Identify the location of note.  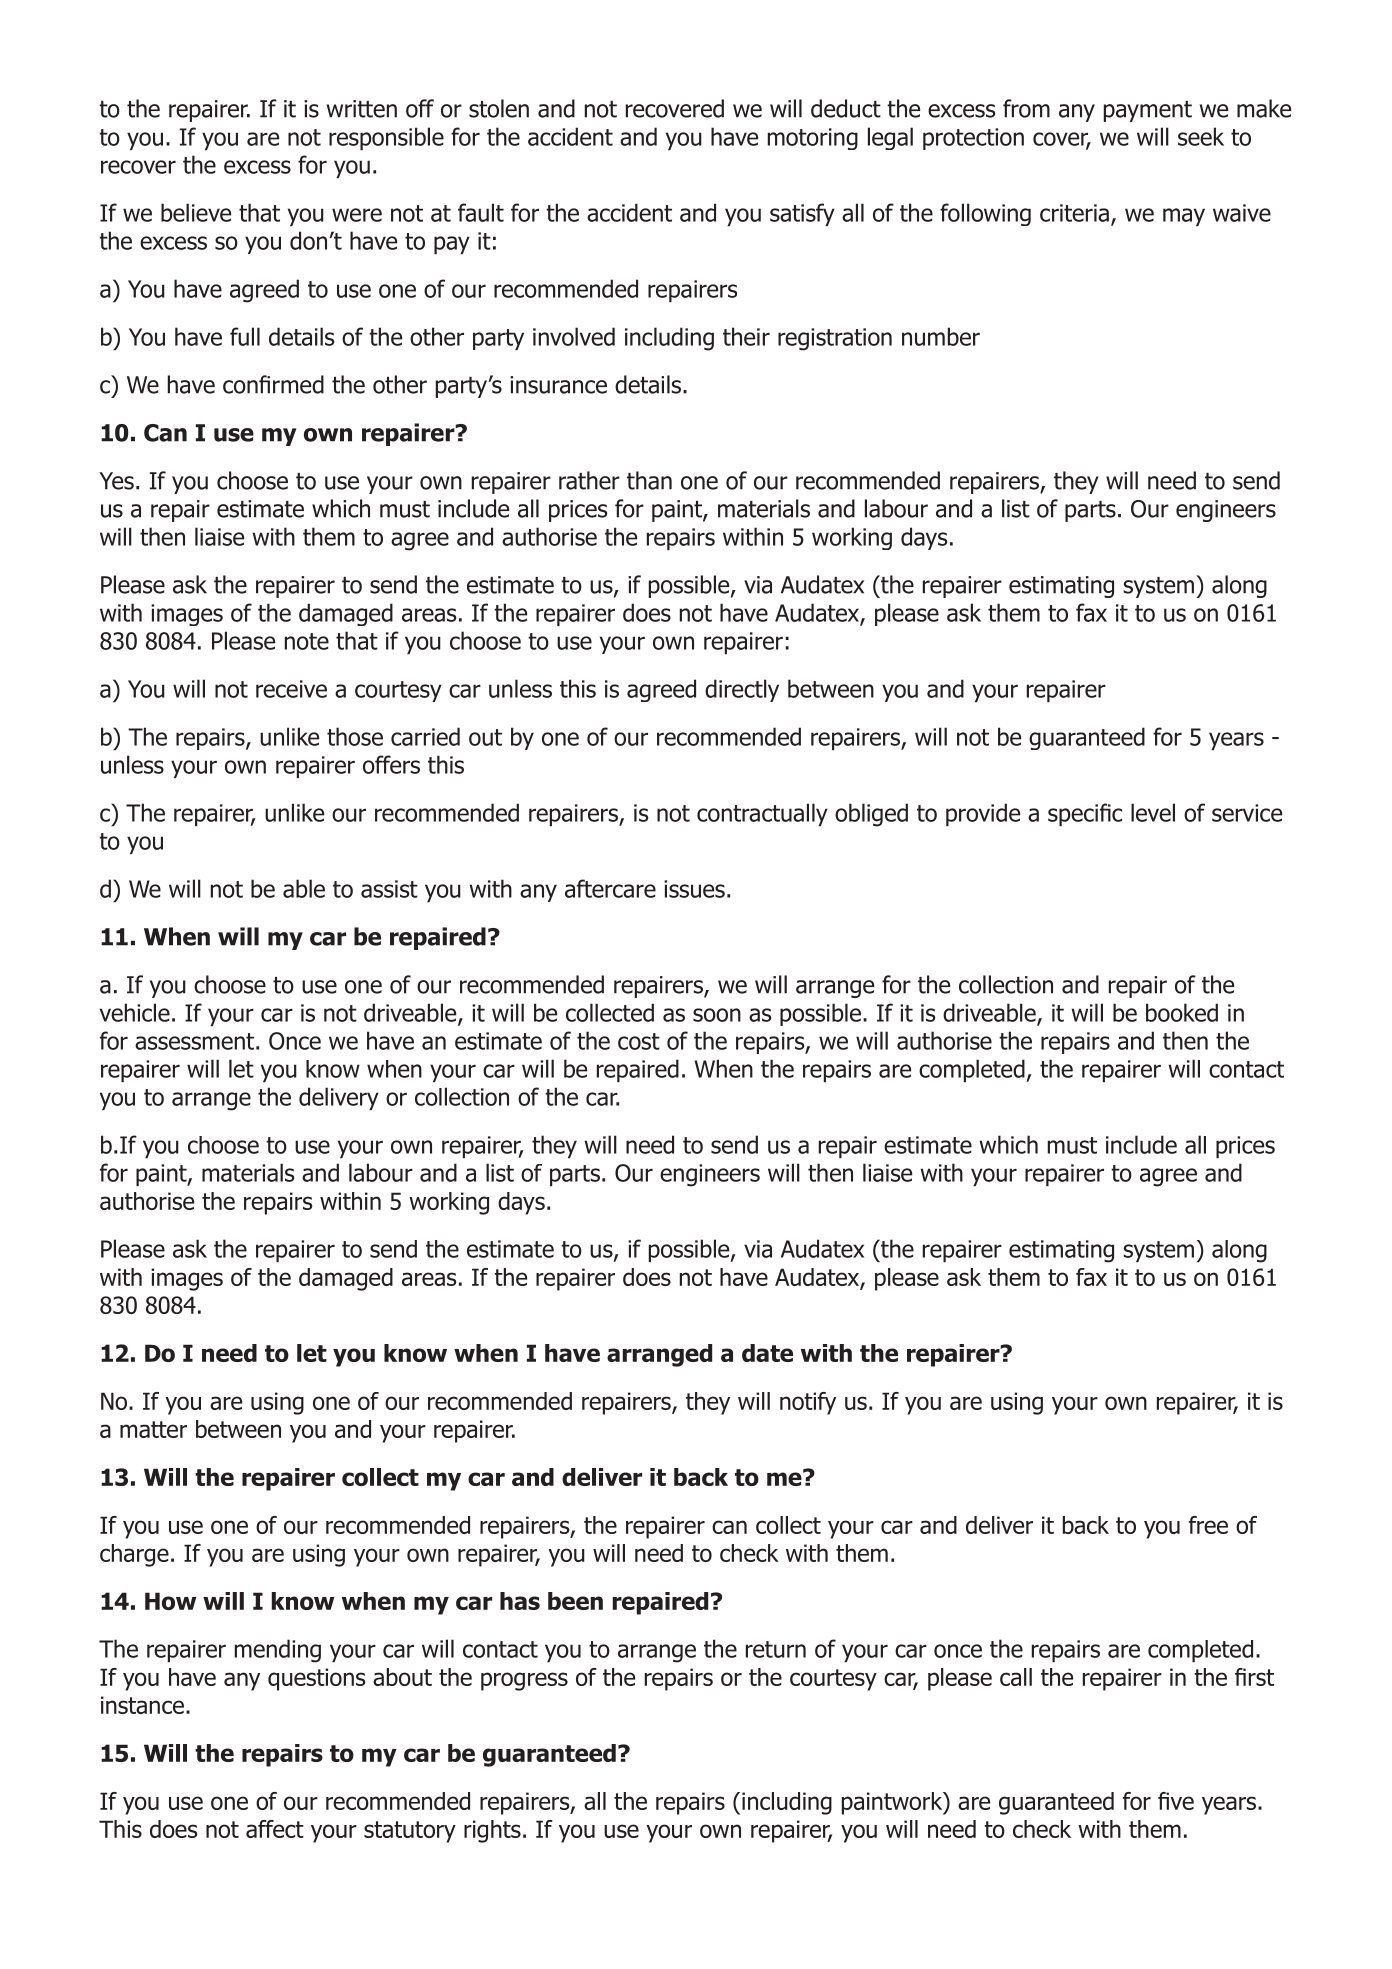
(307, 641).
